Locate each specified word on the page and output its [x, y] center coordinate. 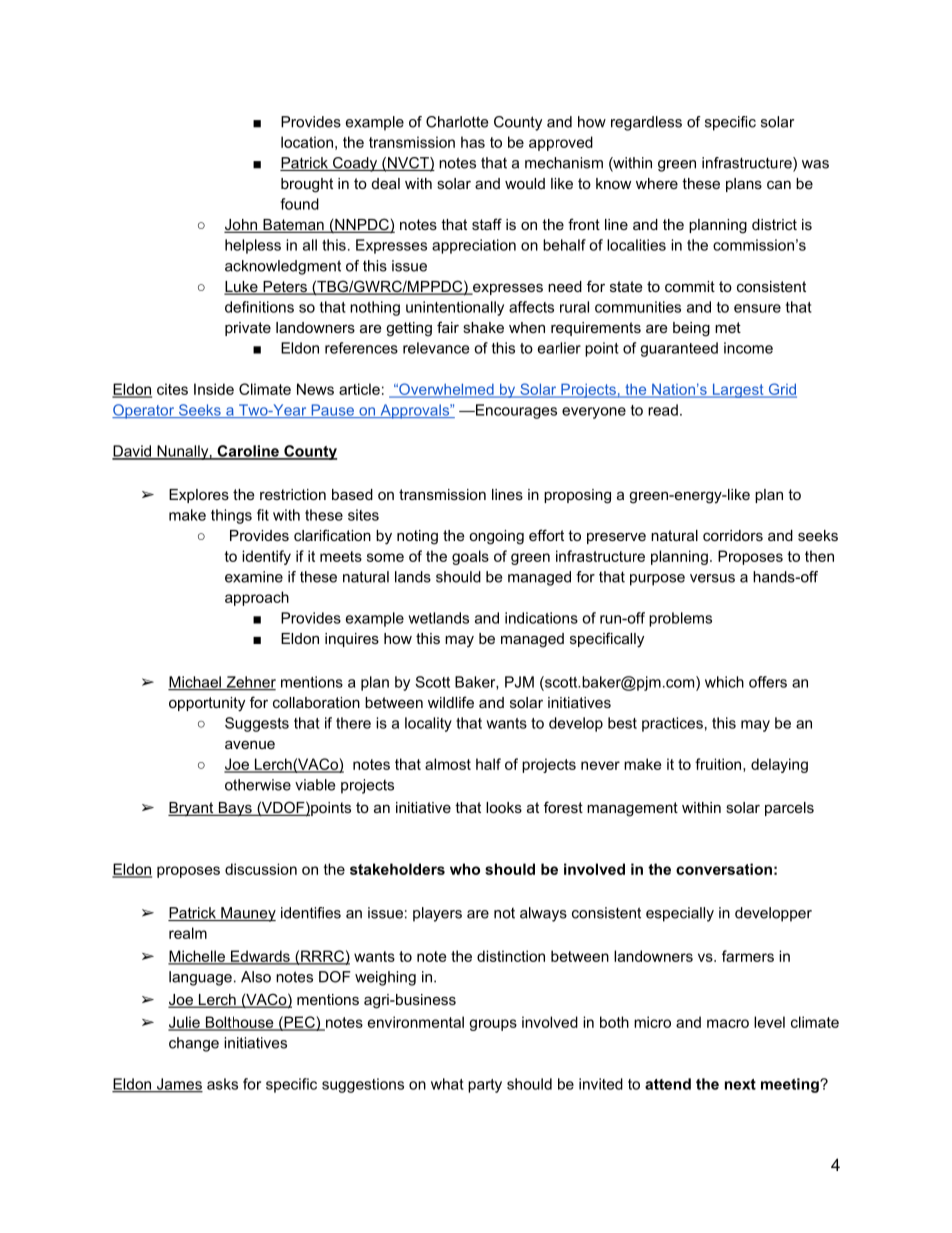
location [307, 142]
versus [712, 578]
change [194, 1044]
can [779, 184]
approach [257, 598]
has [473, 142]
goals [470, 557]
